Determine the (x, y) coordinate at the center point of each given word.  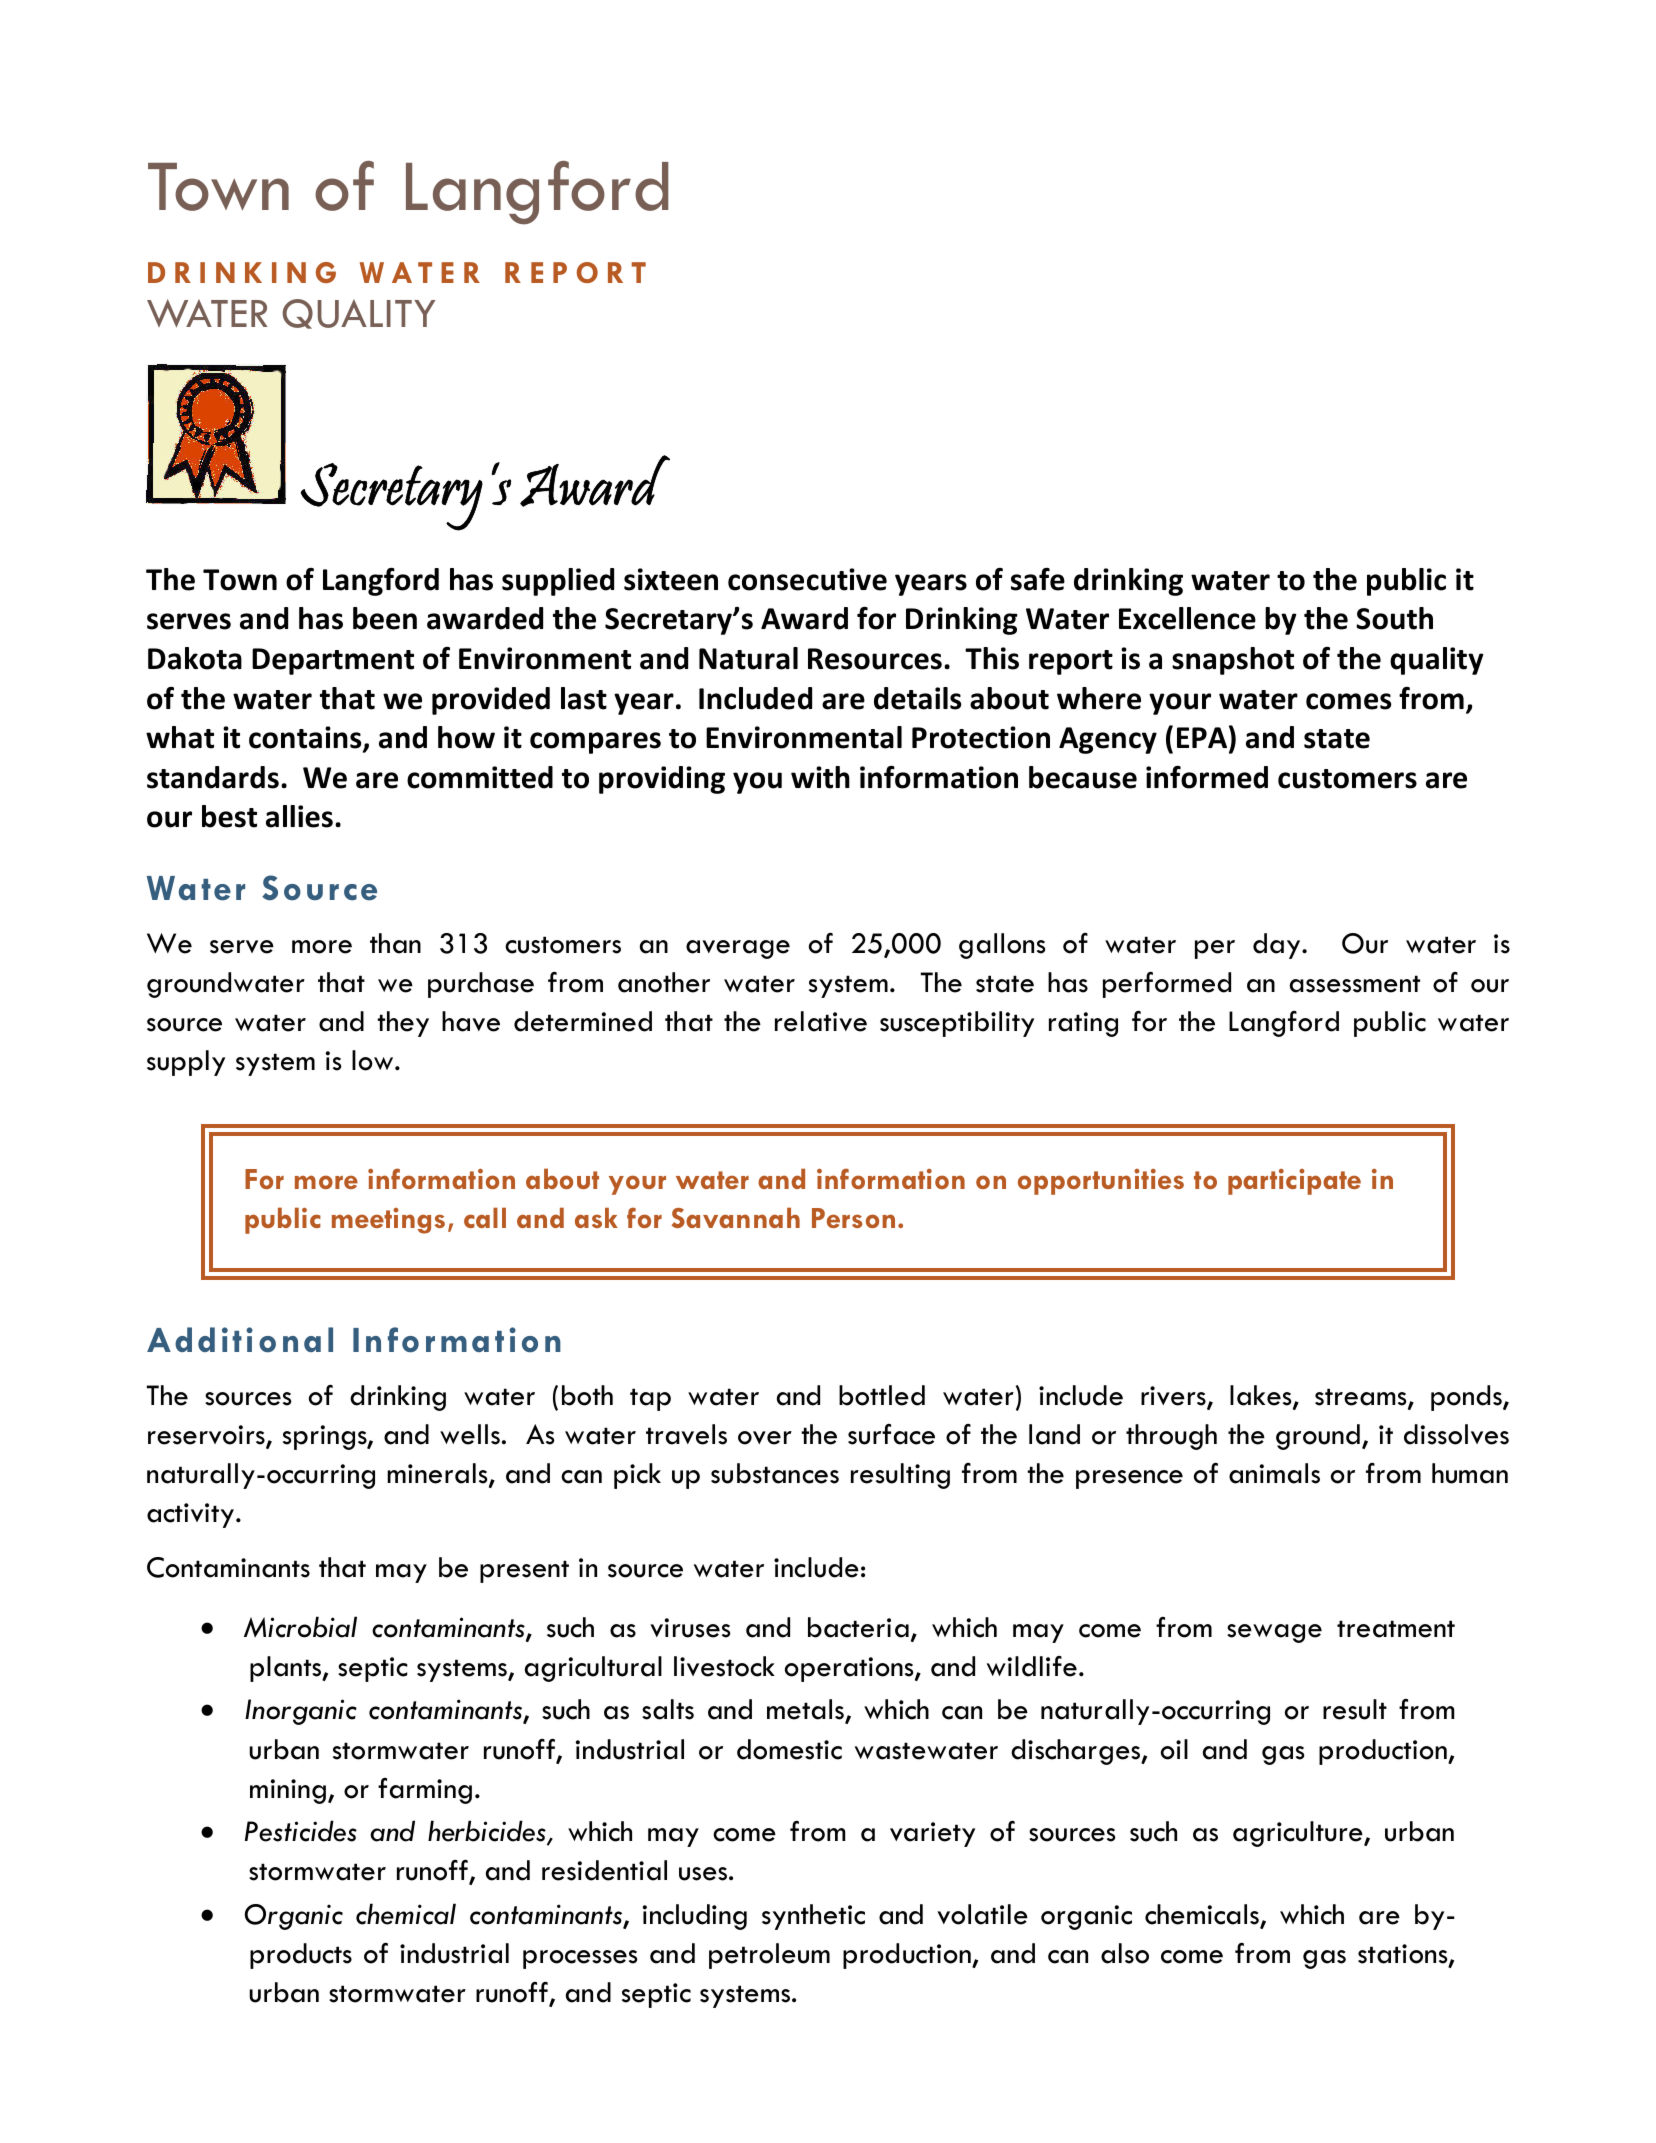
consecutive (807, 579)
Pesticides (301, 1831)
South (1394, 618)
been (385, 618)
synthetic (813, 1917)
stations (1404, 1955)
